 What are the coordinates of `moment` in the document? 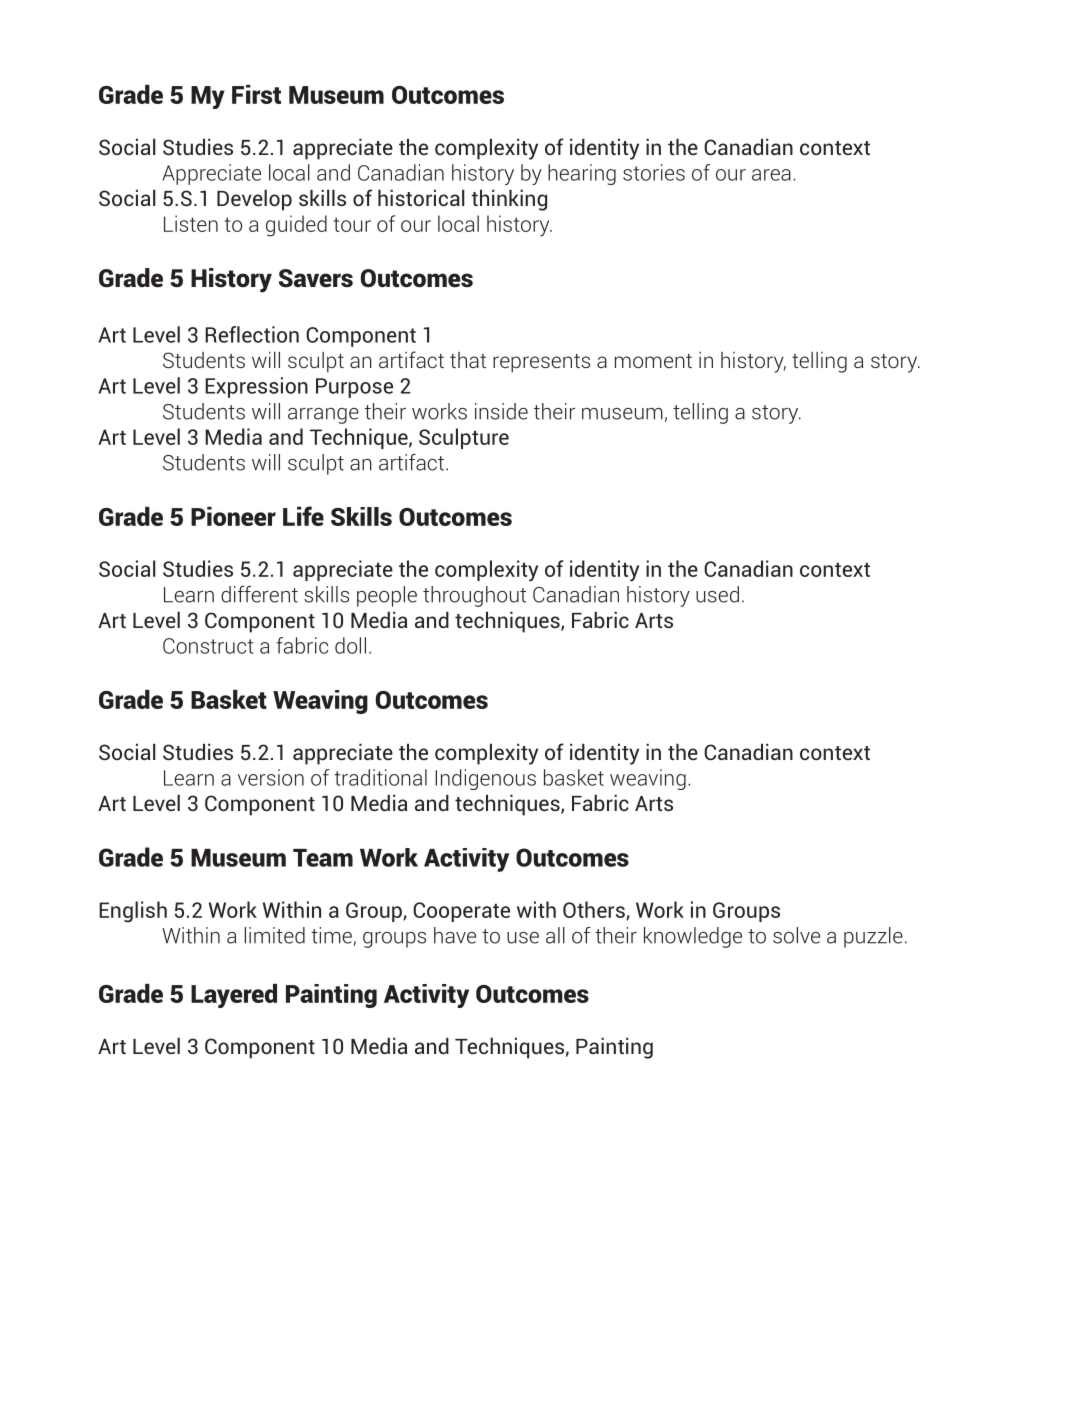 It's located at (653, 361).
